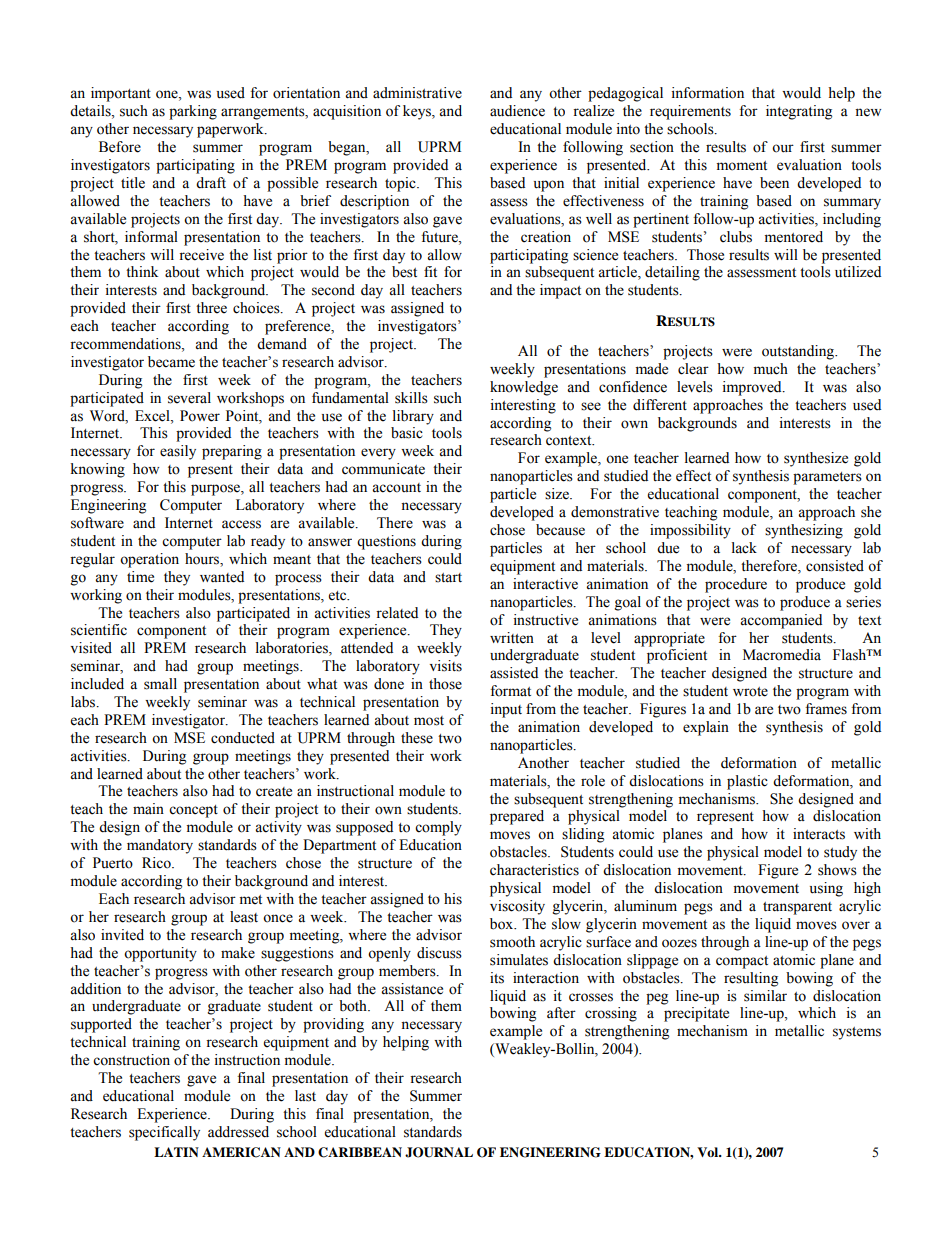  Describe the element at coordinates (517, 111) in the screenshot. I see `audience` at that location.
